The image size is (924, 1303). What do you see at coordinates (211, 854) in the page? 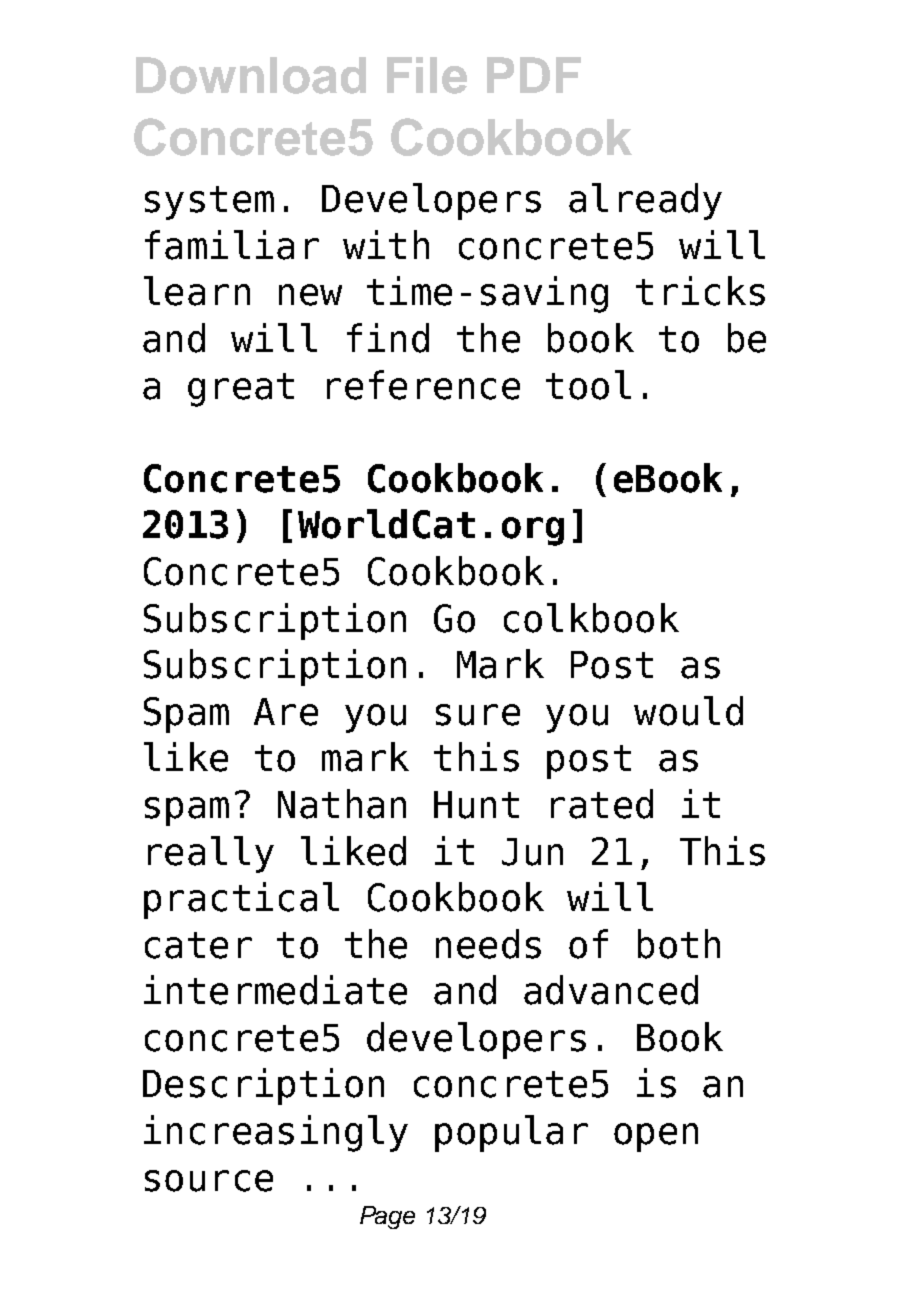
I see `really` at bounding box center [211, 854].
